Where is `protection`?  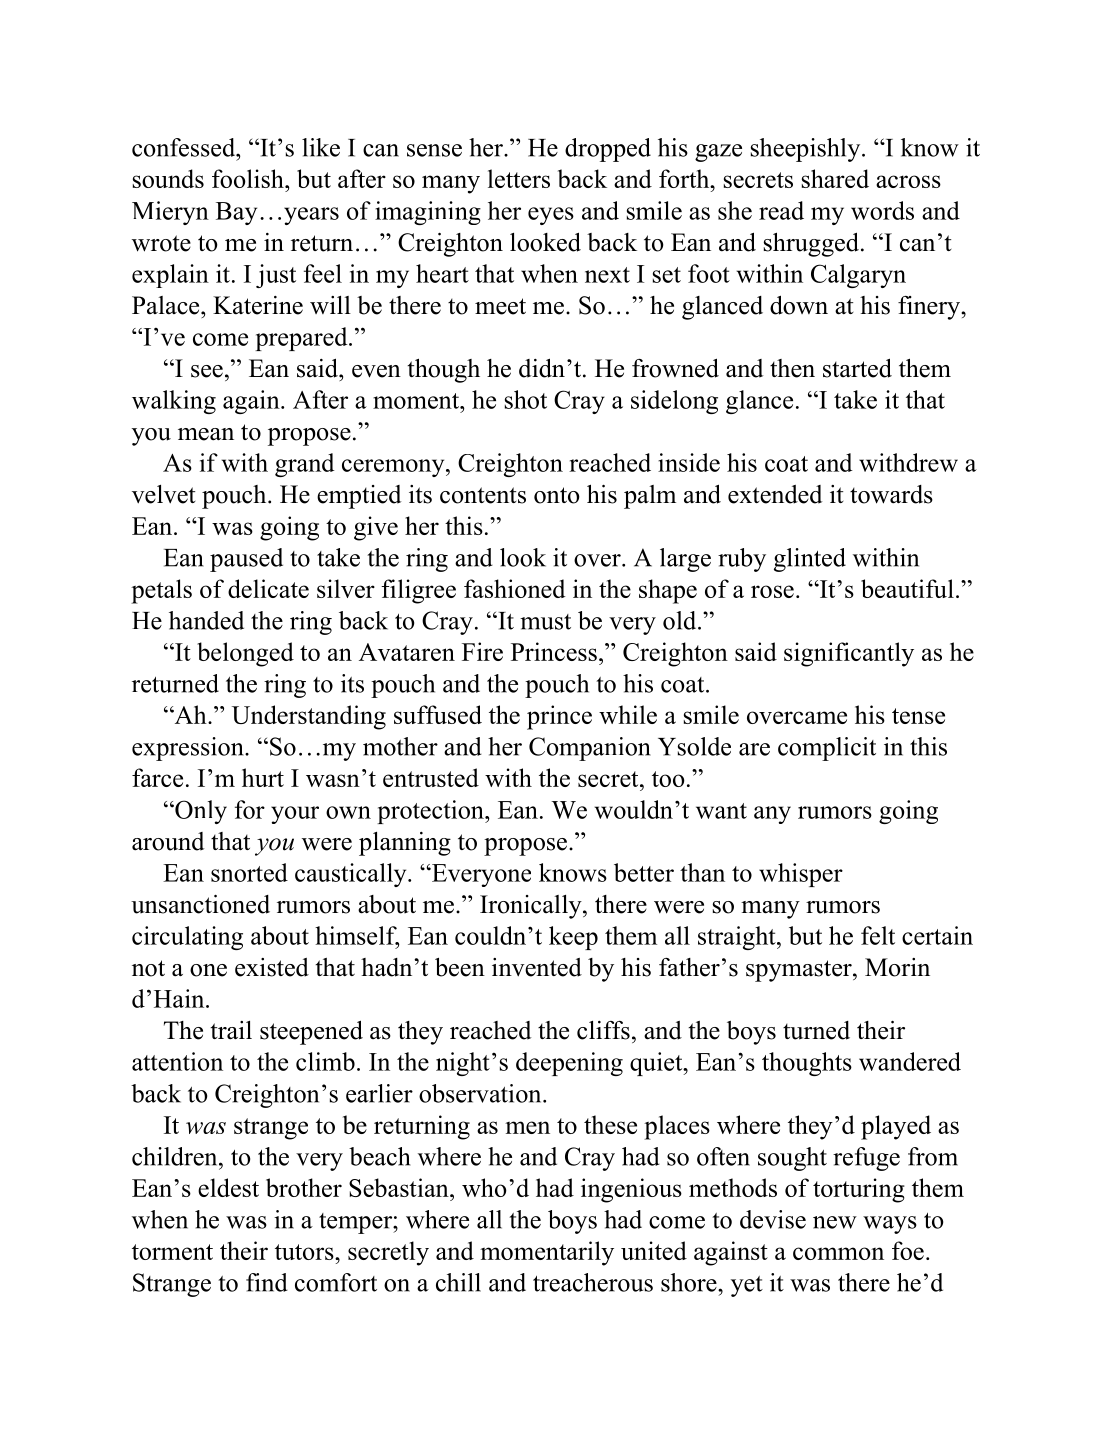
protection is located at coordinates (431, 812).
